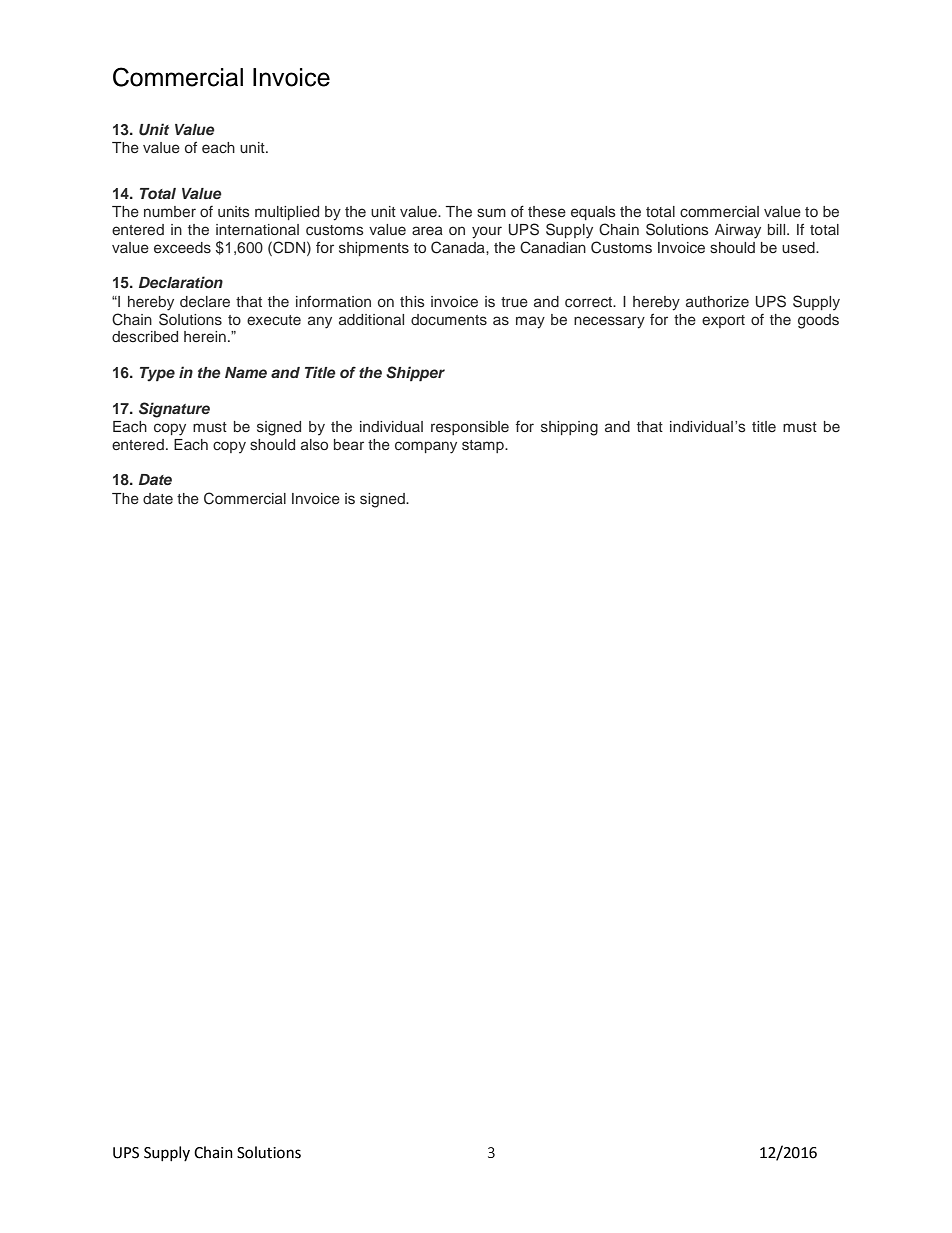  What do you see at coordinates (738, 231) in the image?
I see `Airway` at bounding box center [738, 231].
